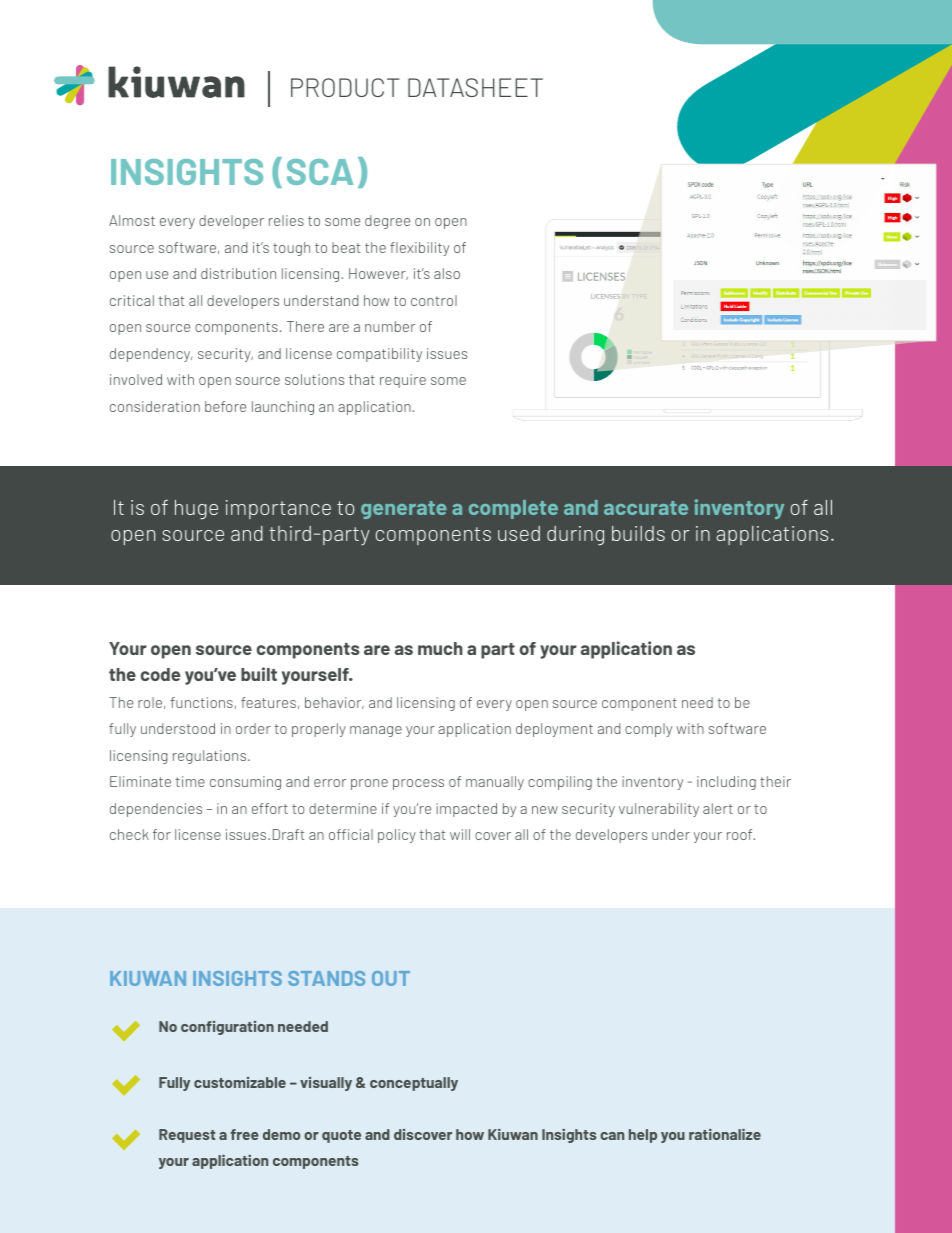  Describe the element at coordinates (160, 674) in the screenshot. I see `code` at that location.
